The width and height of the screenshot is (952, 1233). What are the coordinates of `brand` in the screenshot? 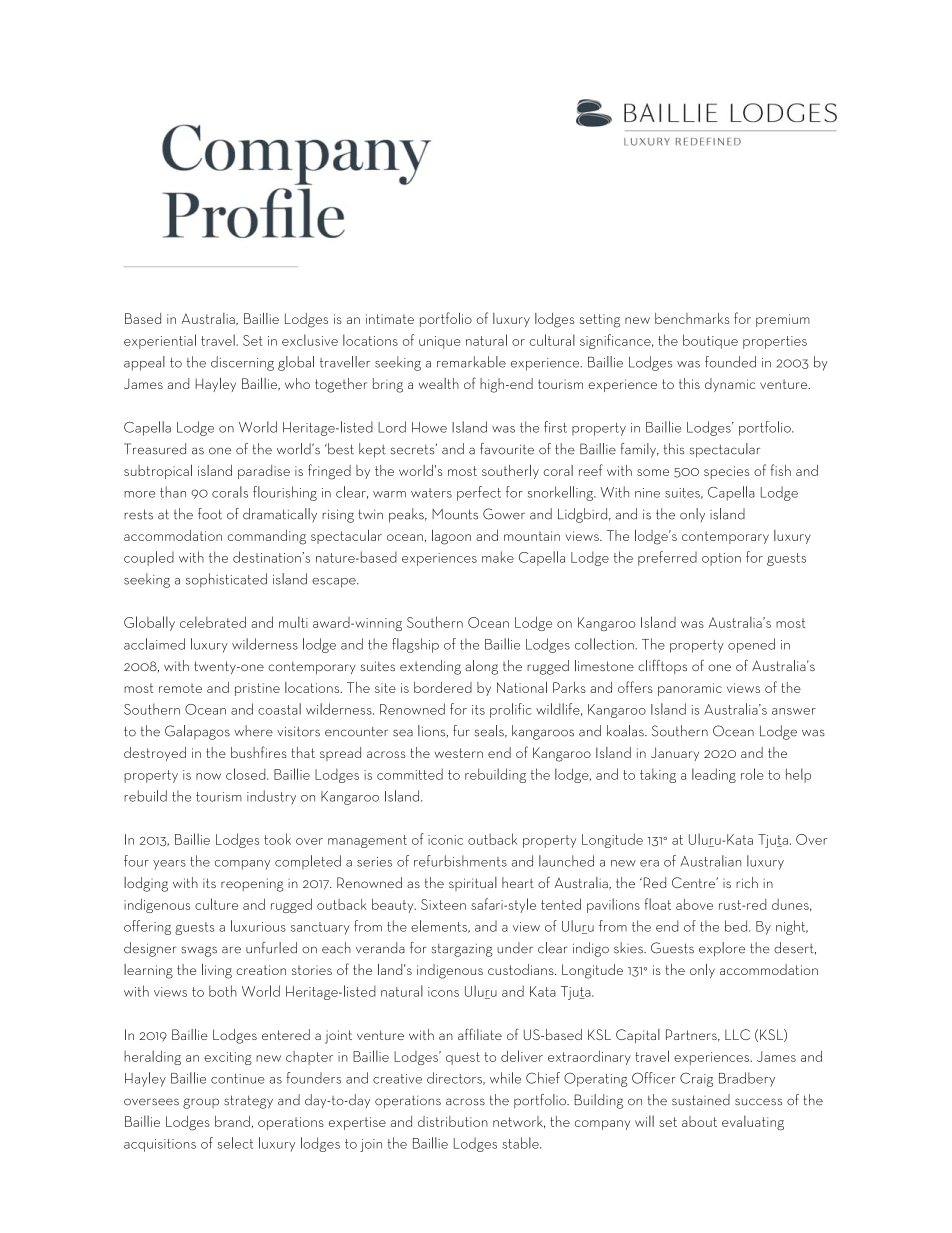 It's located at (232, 1121).
